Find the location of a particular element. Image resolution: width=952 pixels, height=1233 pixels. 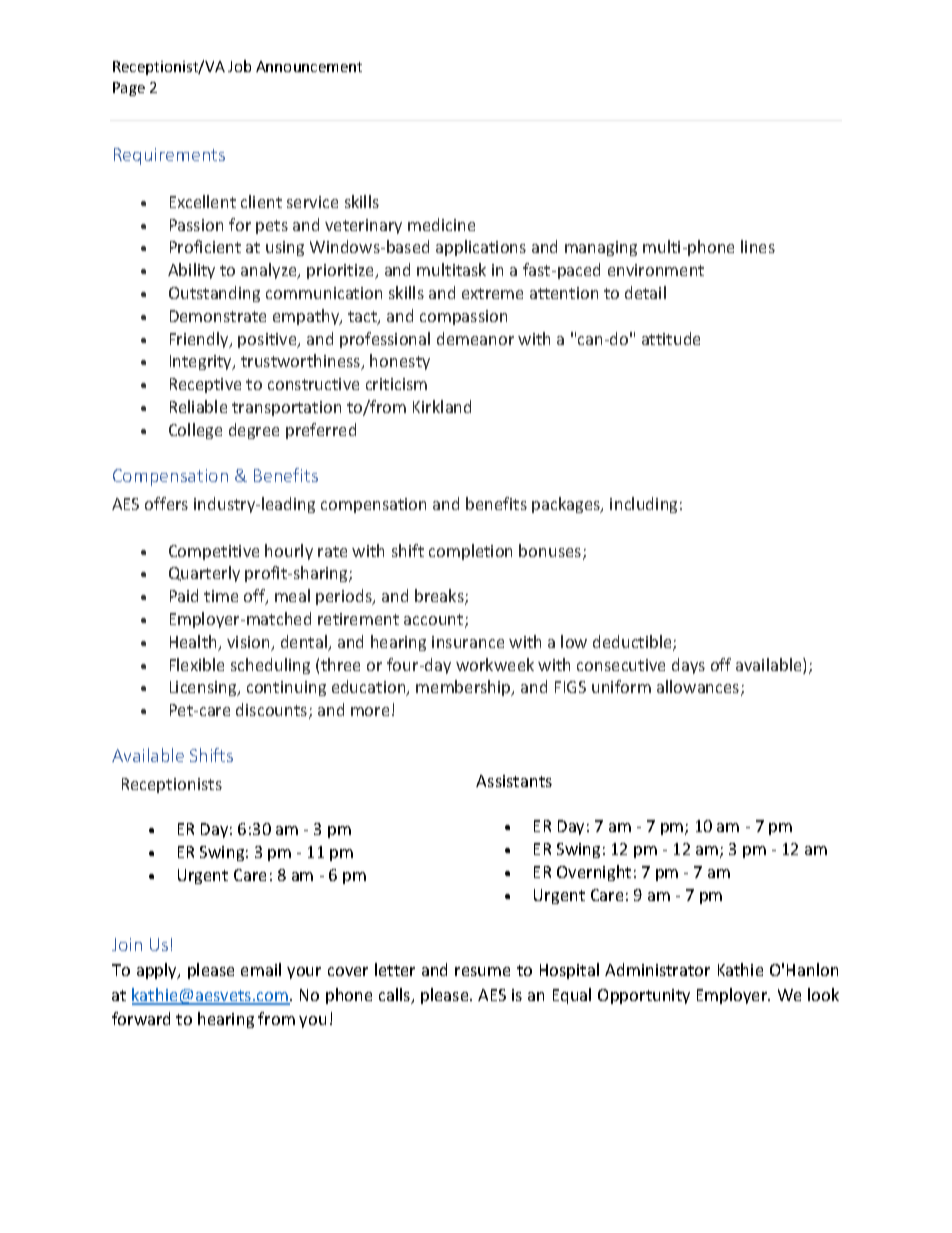

look is located at coordinates (823, 994).
